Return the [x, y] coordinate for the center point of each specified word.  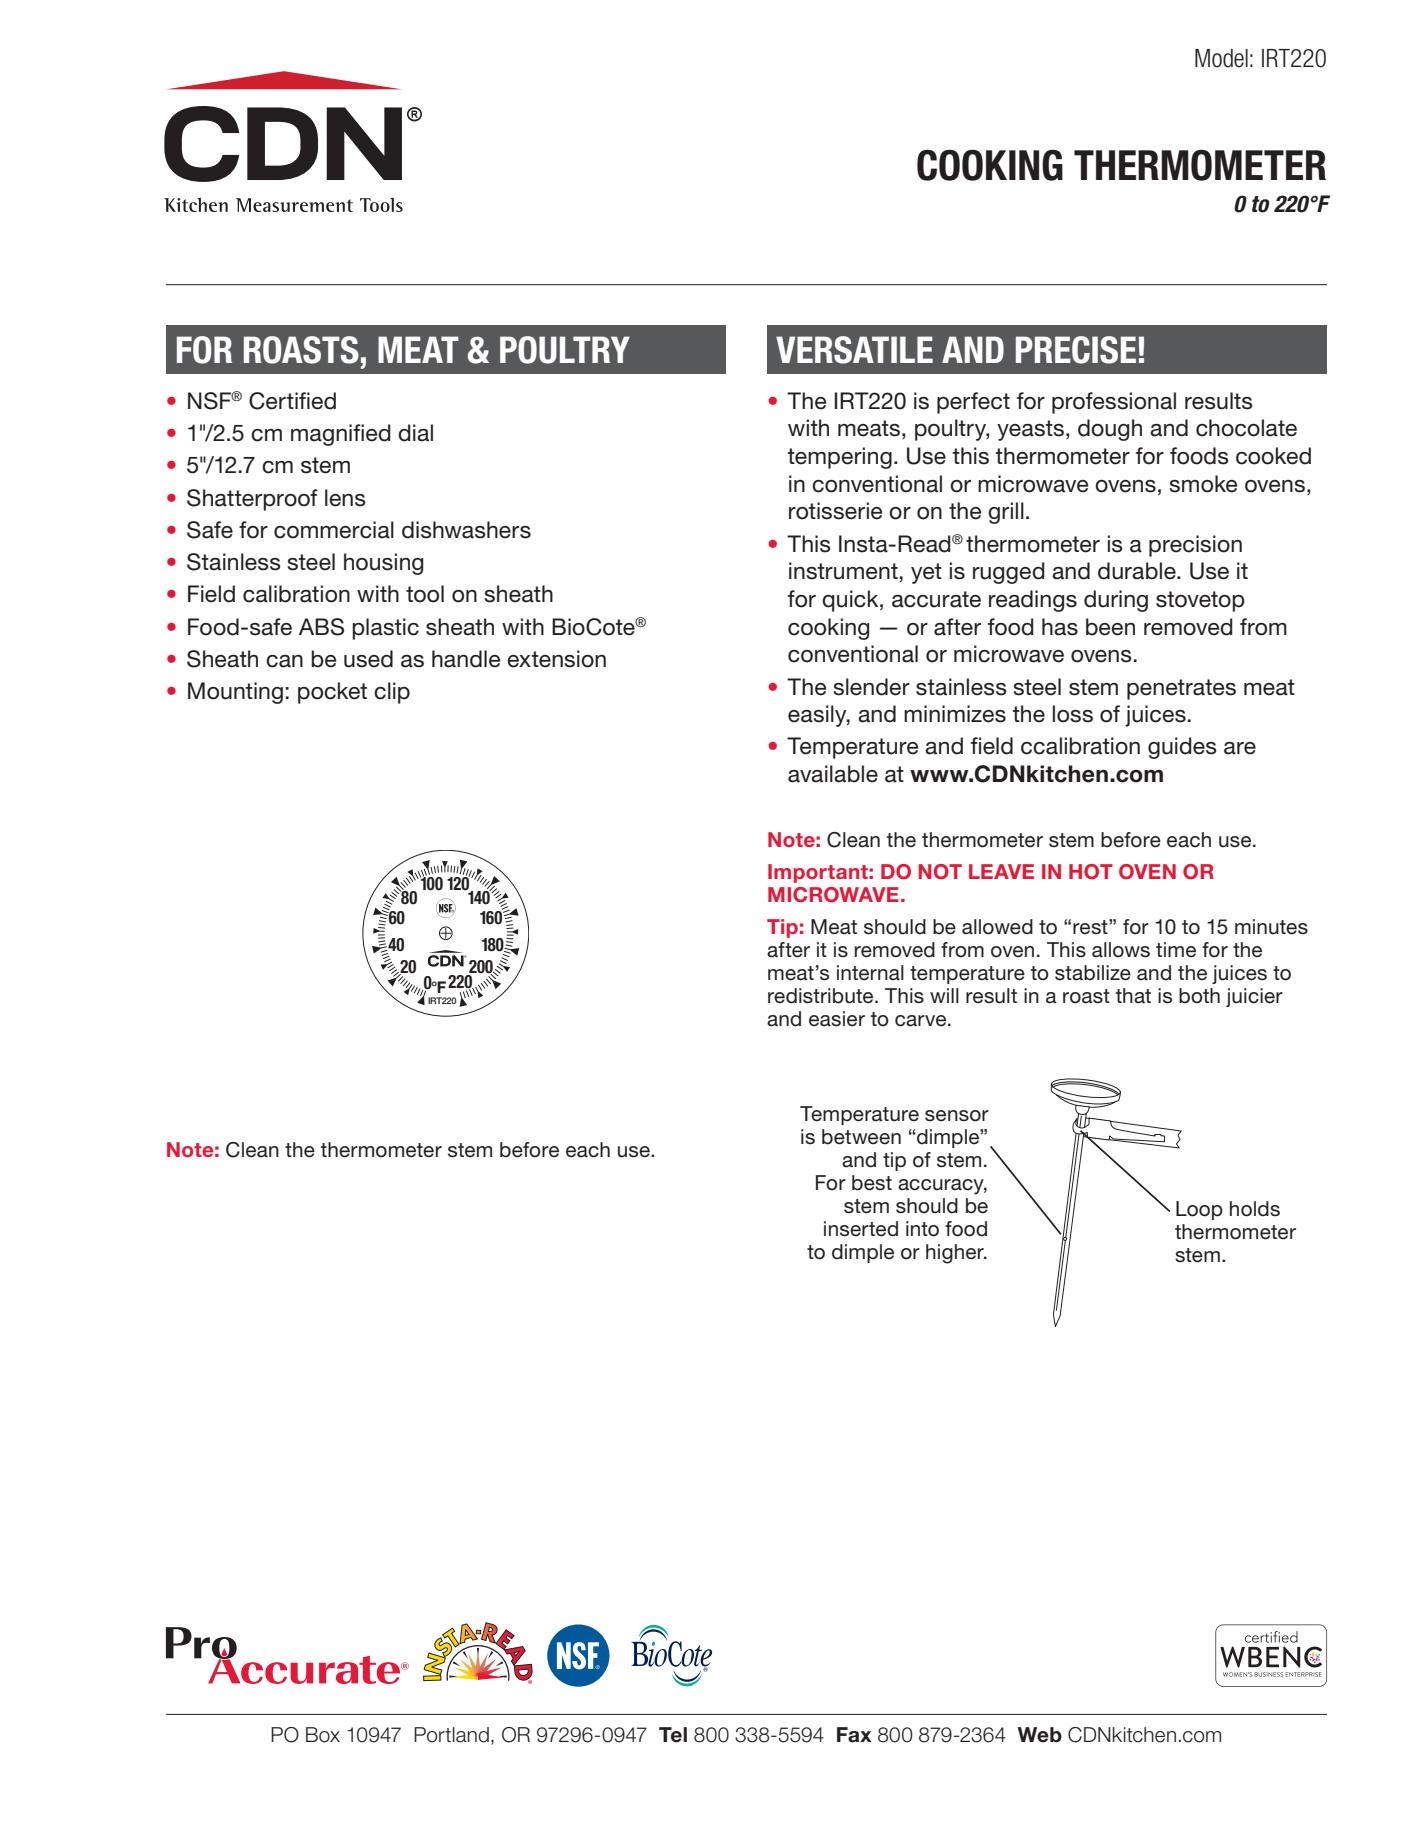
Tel [673, 1735]
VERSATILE [854, 350]
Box [323, 1735]
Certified [292, 401]
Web [1039, 1735]
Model [1221, 58]
